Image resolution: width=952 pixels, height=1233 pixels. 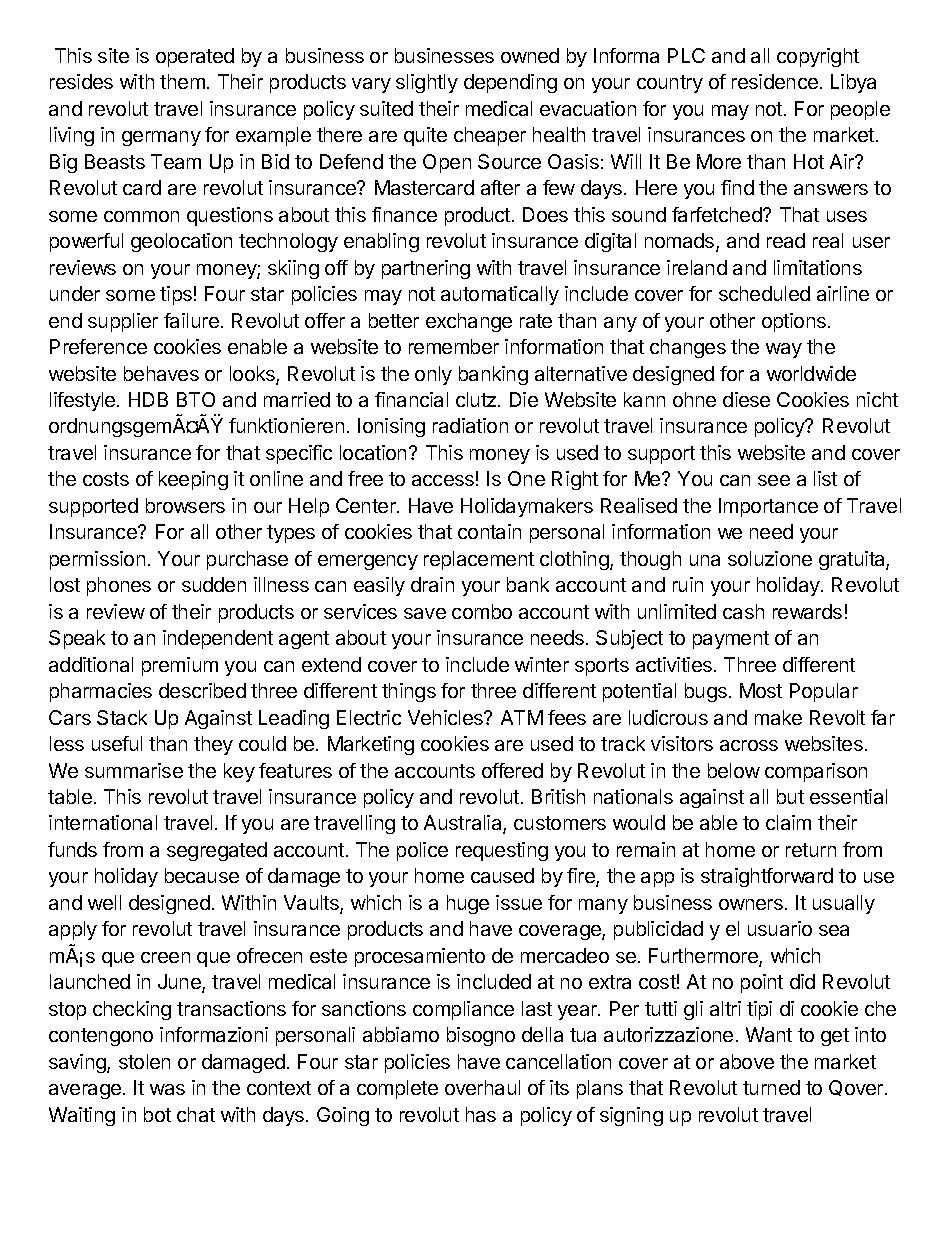 What do you see at coordinates (202, 875) in the page?
I see `because` at bounding box center [202, 875].
